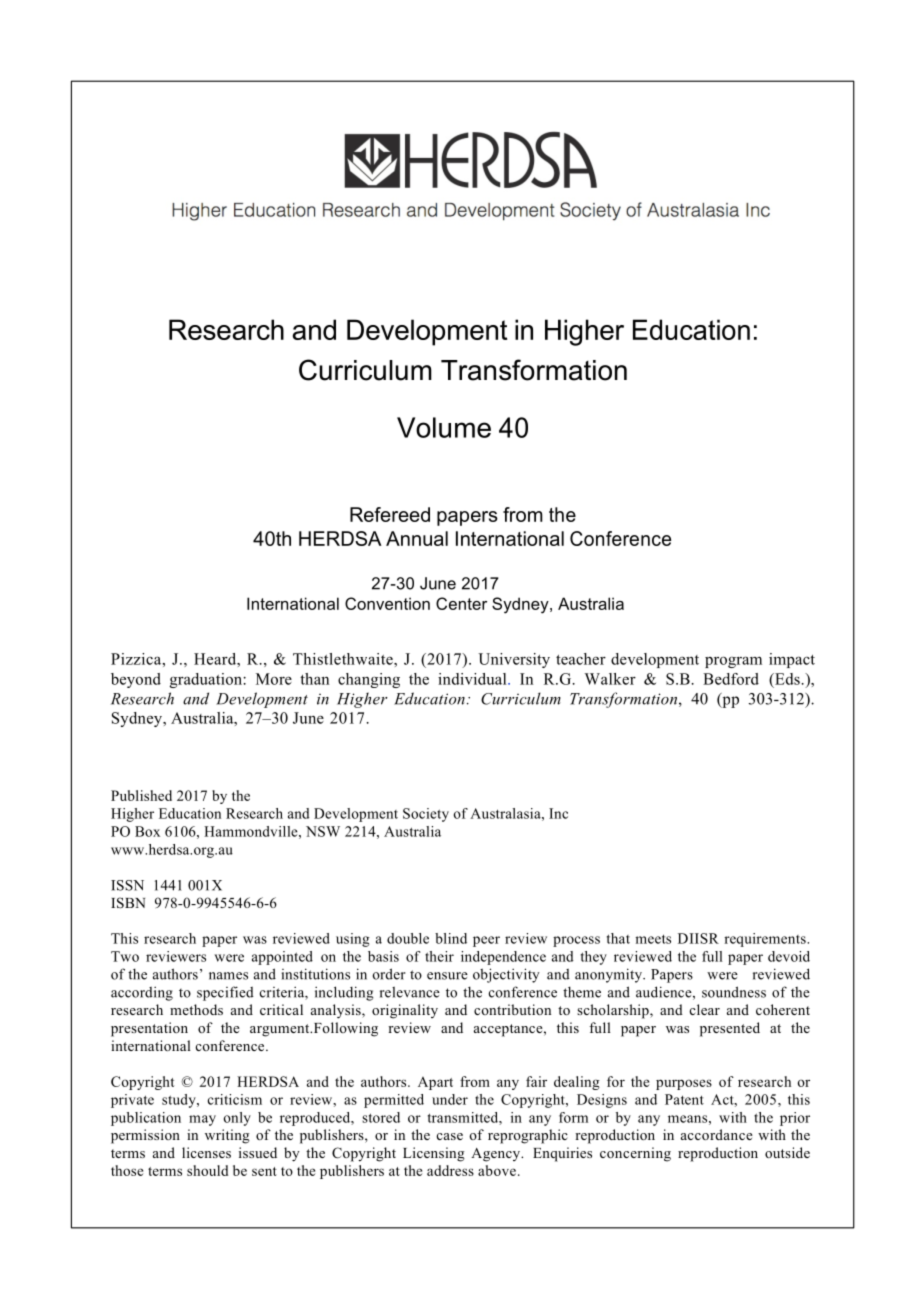  What do you see at coordinates (444, 427) in the image?
I see `Volume` at bounding box center [444, 427].
